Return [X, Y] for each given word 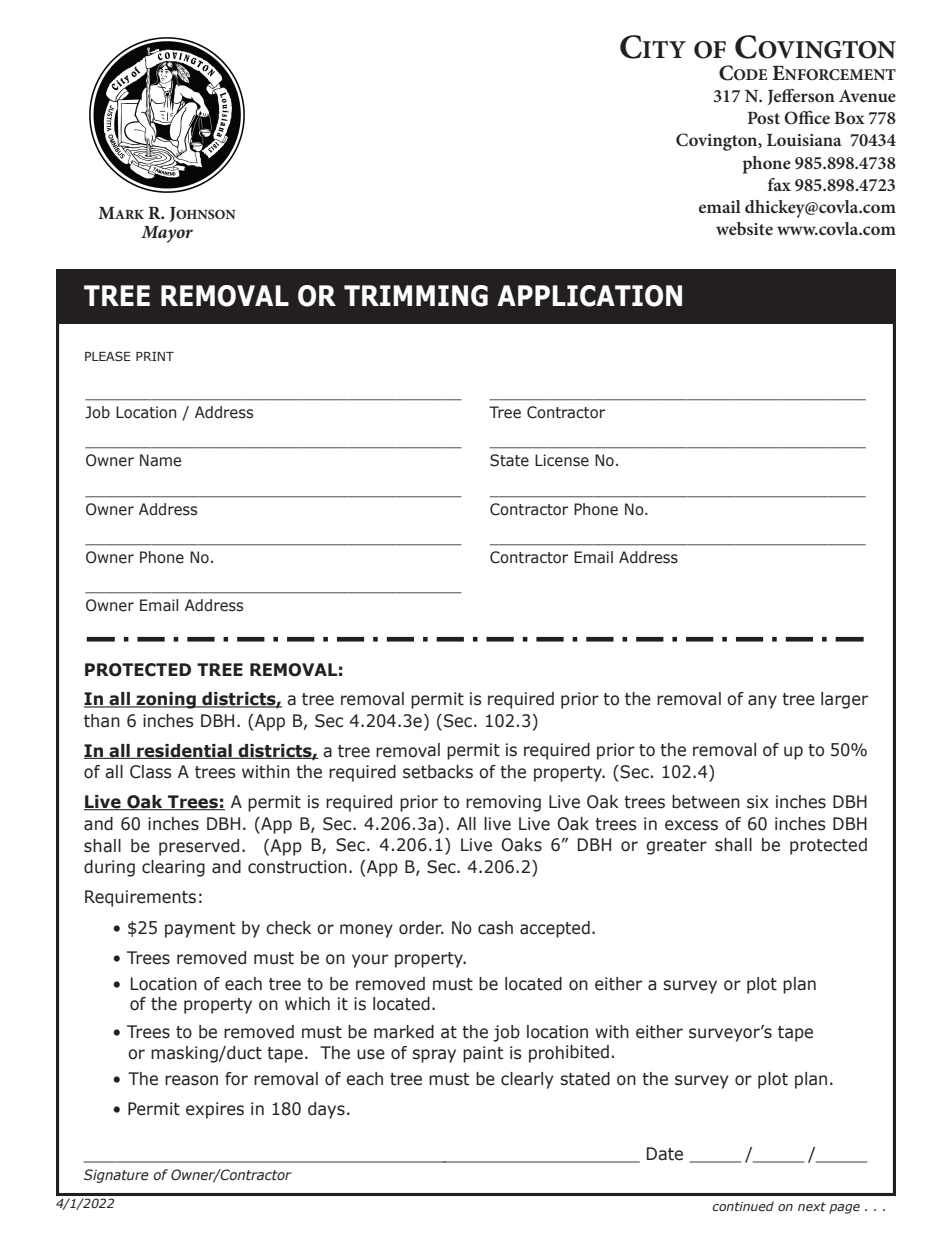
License [562, 460]
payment [200, 930]
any [762, 702]
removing [503, 803]
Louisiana [804, 140]
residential [184, 751]
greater [676, 847]
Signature [116, 1176]
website [744, 228]
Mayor [167, 234]
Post [763, 118]
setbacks [438, 772]
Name [160, 460]
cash [495, 928]
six [758, 802]
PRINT [155, 356]
